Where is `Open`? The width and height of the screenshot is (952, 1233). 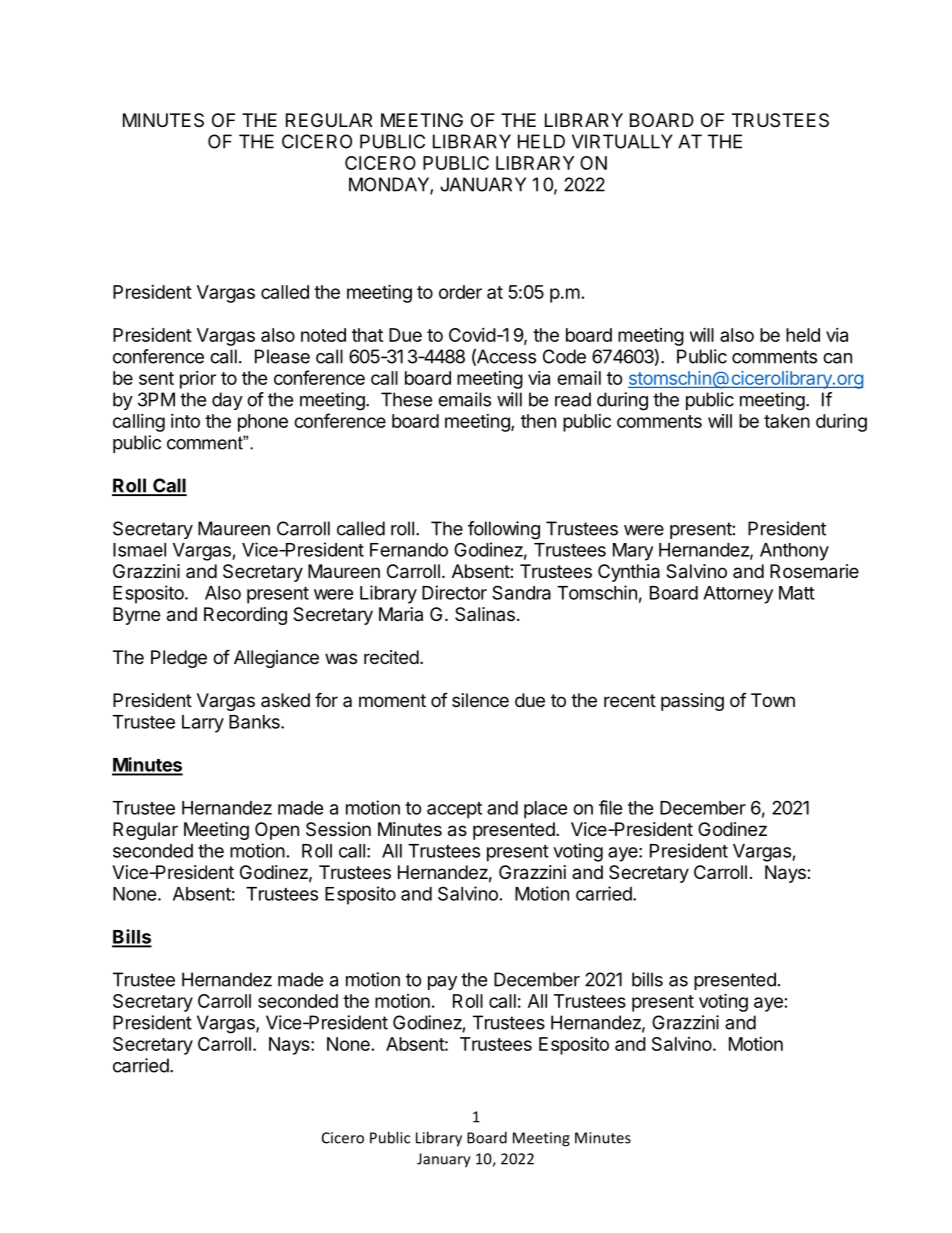
Open is located at coordinates (277, 831).
